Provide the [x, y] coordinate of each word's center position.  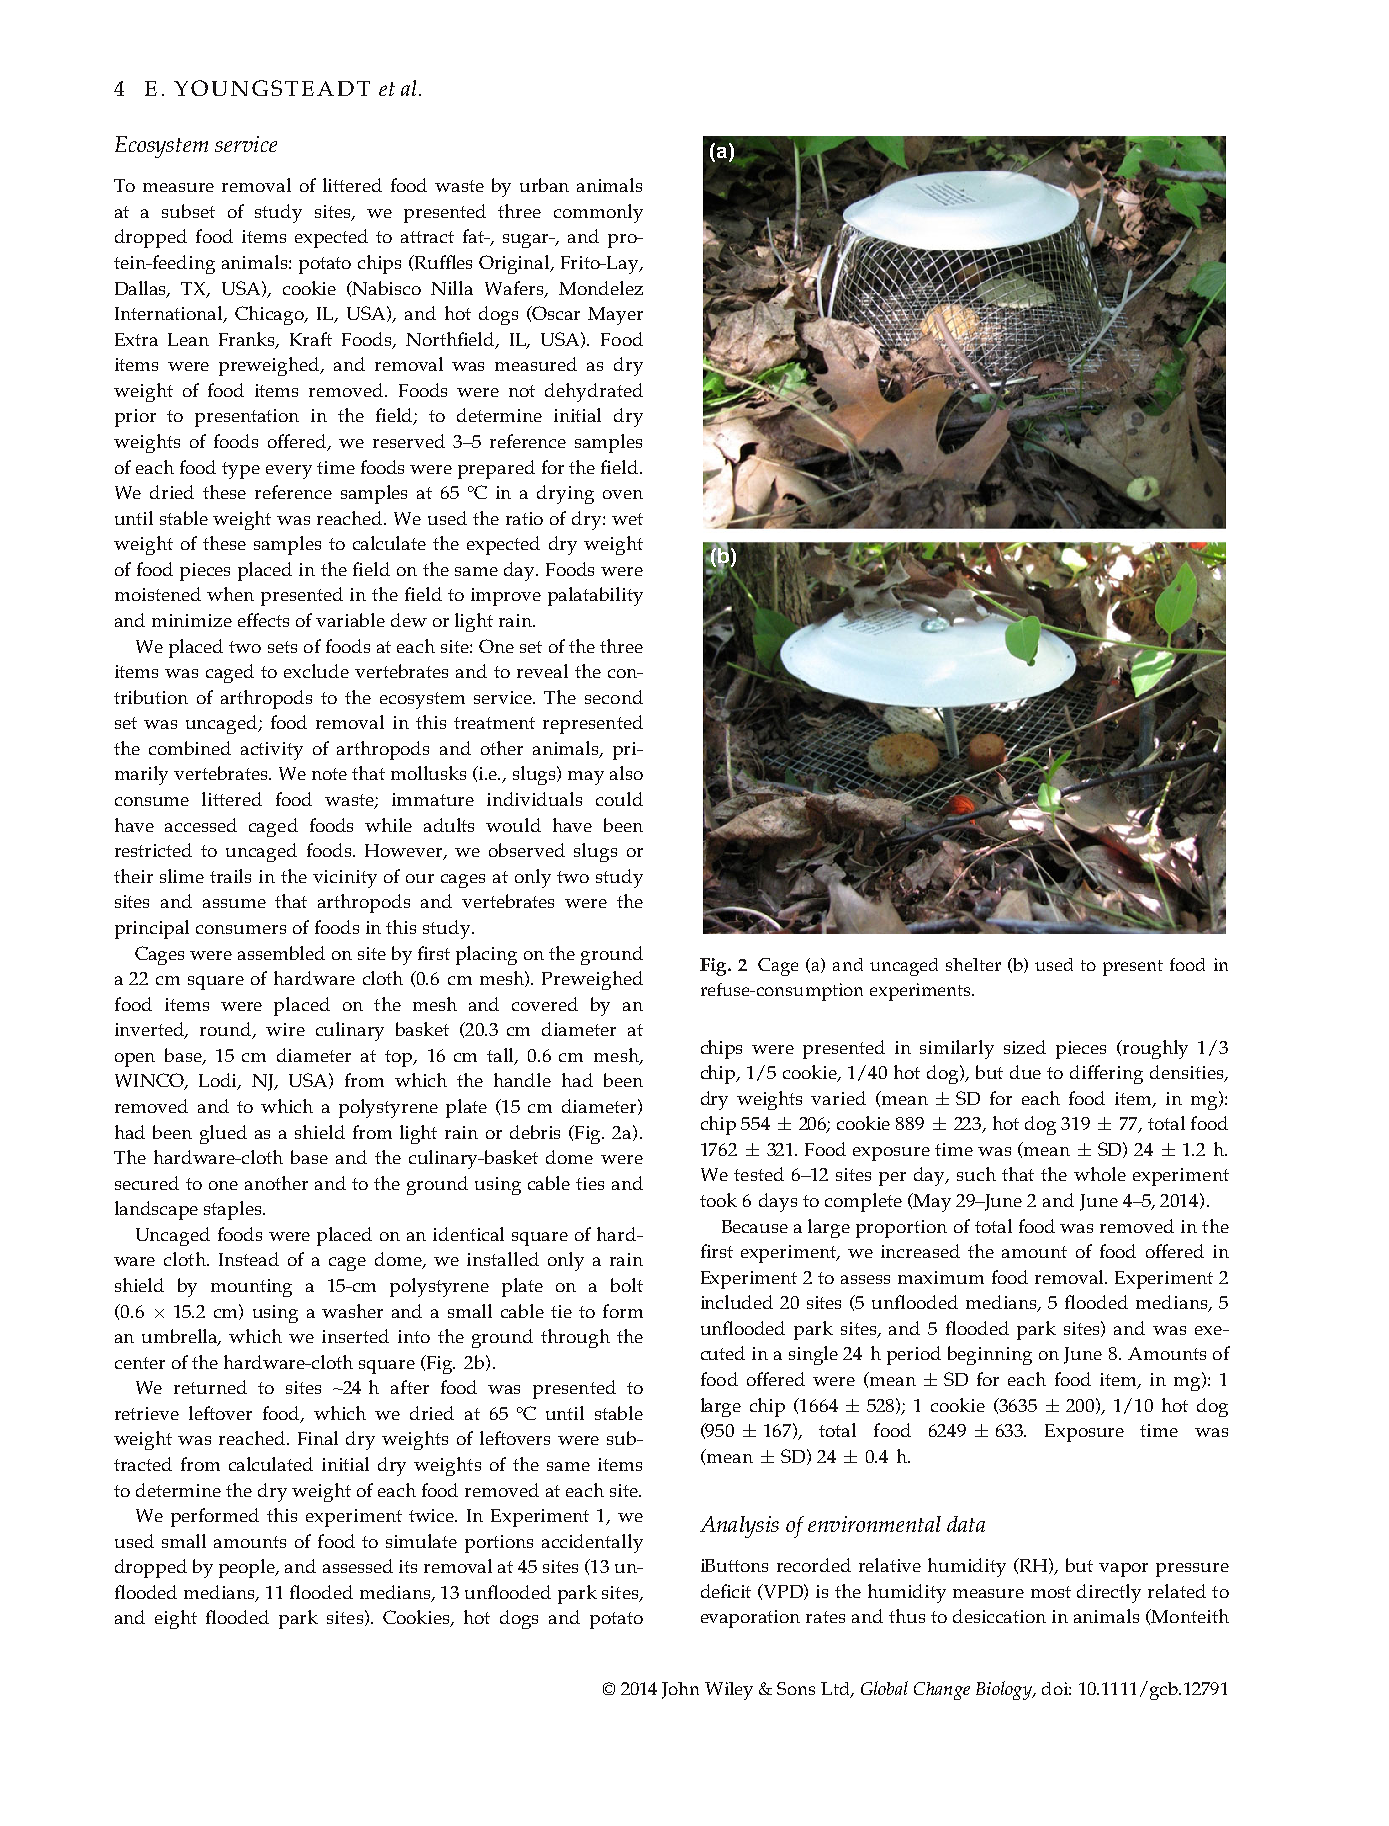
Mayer [615, 316]
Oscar [555, 313]
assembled [281, 953]
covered [545, 1004]
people [248, 1568]
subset [188, 211]
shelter [973, 964]
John [680, 1690]
